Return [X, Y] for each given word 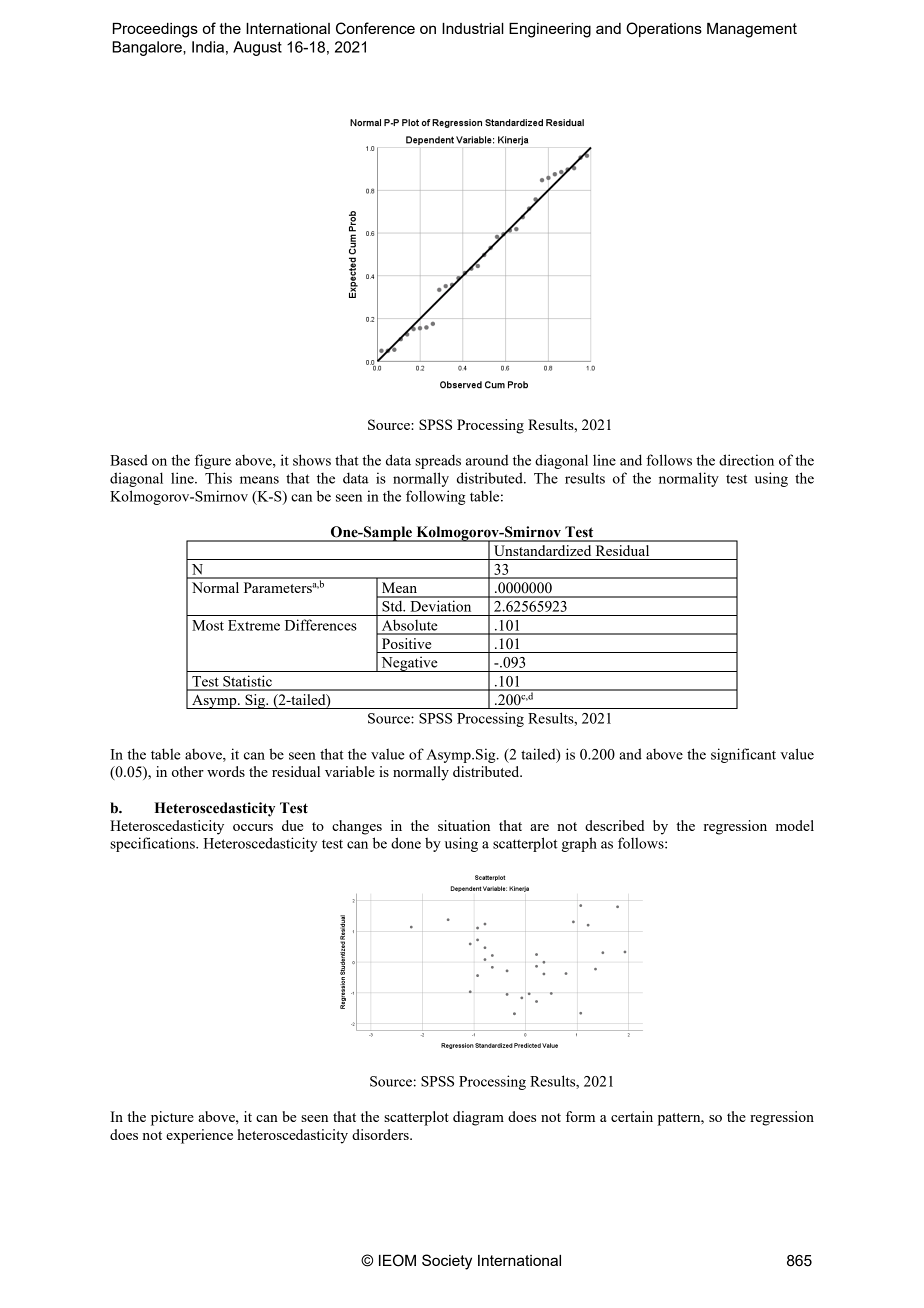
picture [172, 1118]
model [795, 825]
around [487, 460]
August [257, 48]
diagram [478, 1118]
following [435, 497]
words [226, 771]
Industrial [473, 28]
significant [743, 755]
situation [464, 825]
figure [213, 461]
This [218, 478]
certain [632, 1116]
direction [746, 460]
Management [752, 30]
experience [199, 1136]
